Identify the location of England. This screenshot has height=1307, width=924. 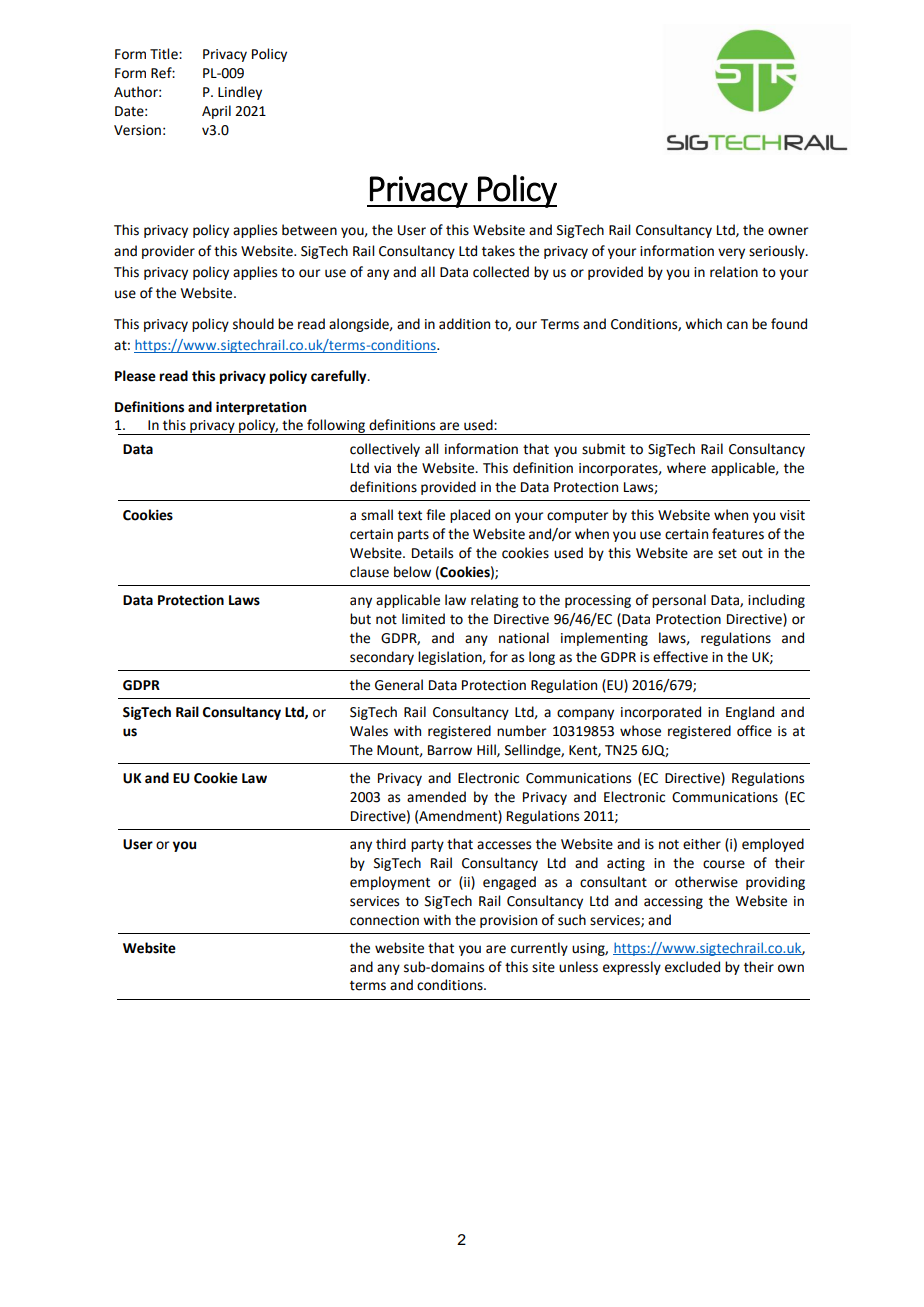
(750, 713).
